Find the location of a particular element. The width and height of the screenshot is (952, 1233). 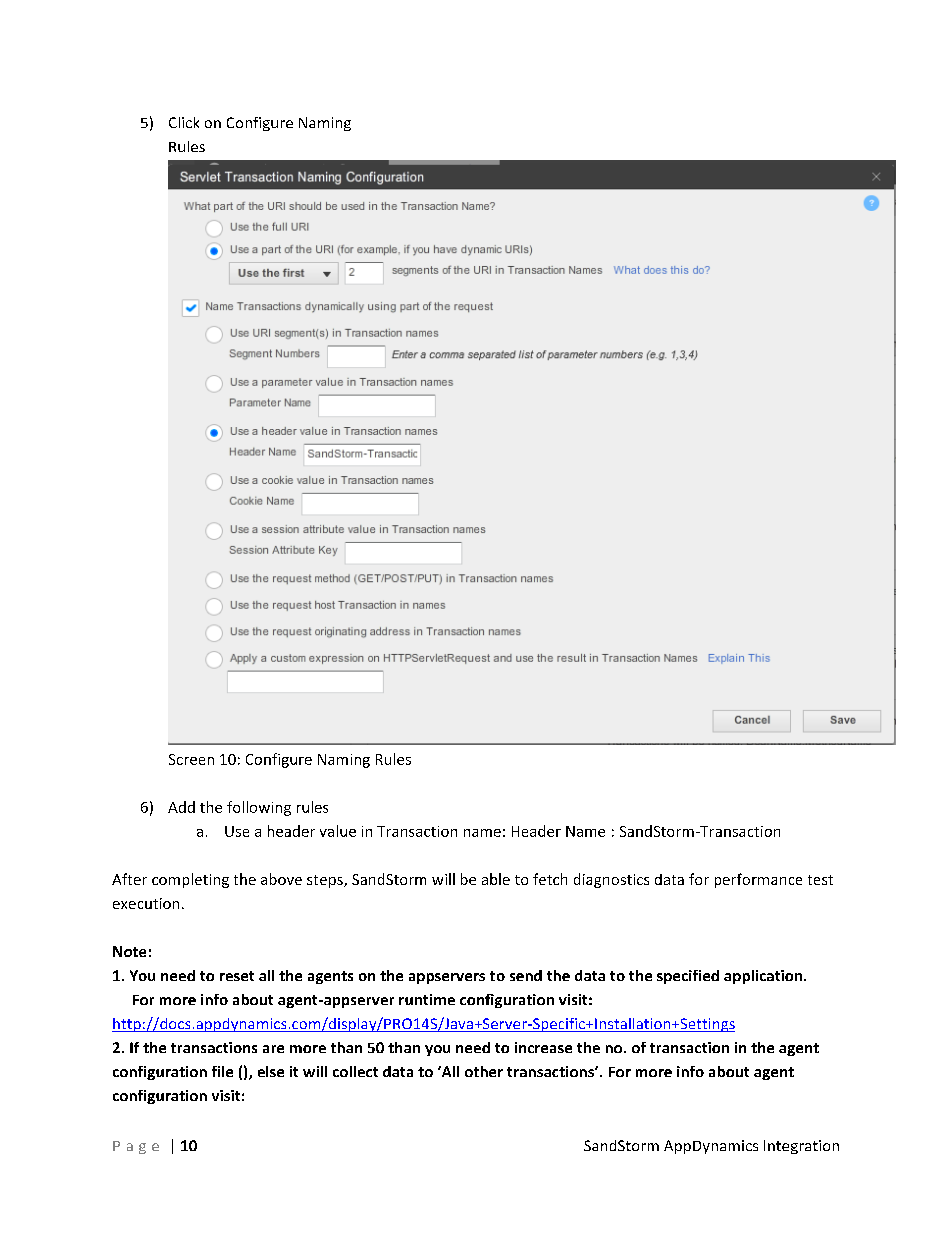

application is located at coordinates (764, 977).
